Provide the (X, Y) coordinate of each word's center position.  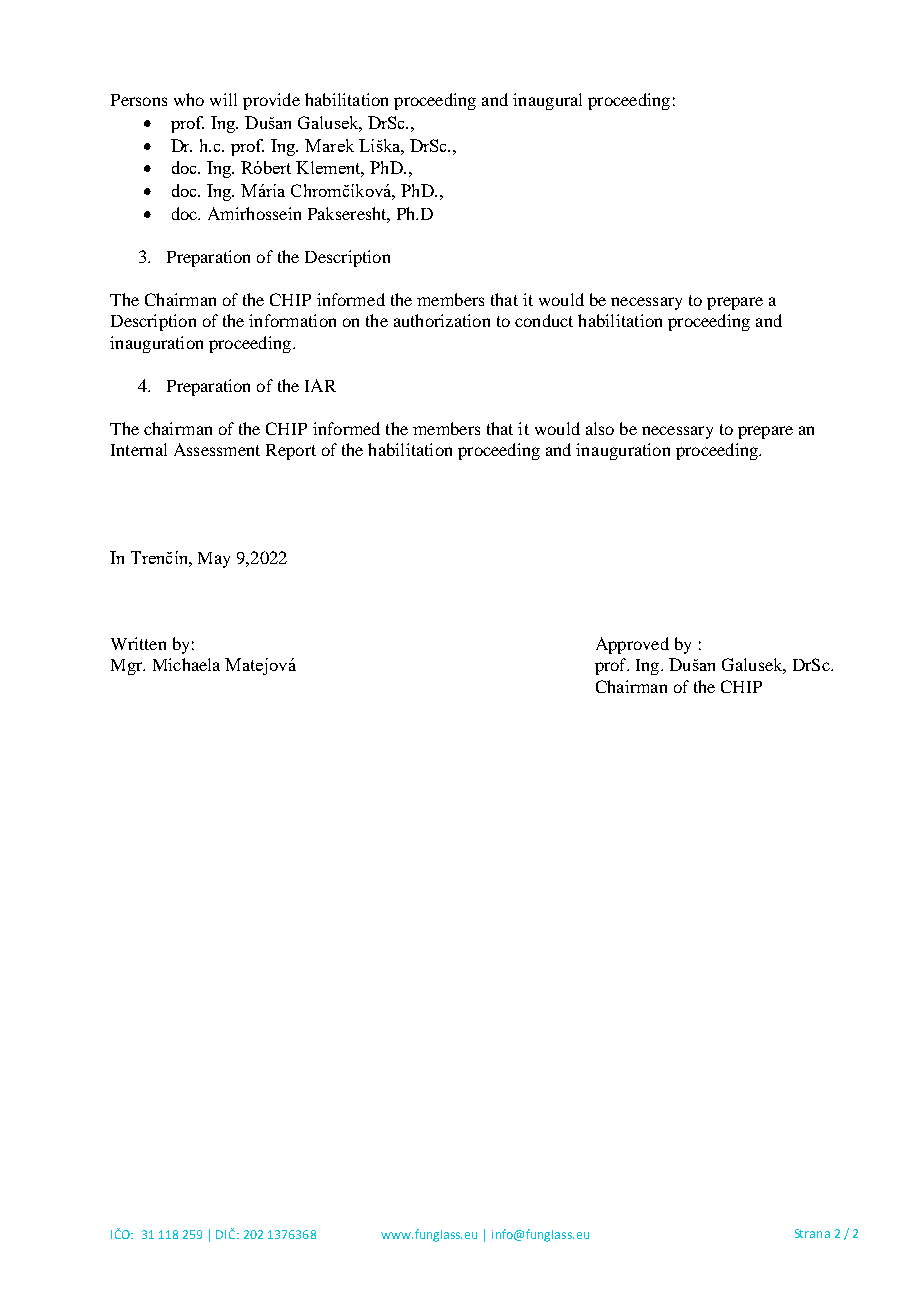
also (600, 428)
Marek (329, 145)
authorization (442, 320)
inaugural (547, 101)
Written (138, 643)
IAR (320, 385)
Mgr (128, 667)
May (214, 560)
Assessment (217, 449)
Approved (632, 645)
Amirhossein (254, 213)
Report (291, 452)
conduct (544, 320)
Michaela (186, 664)
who (189, 99)
